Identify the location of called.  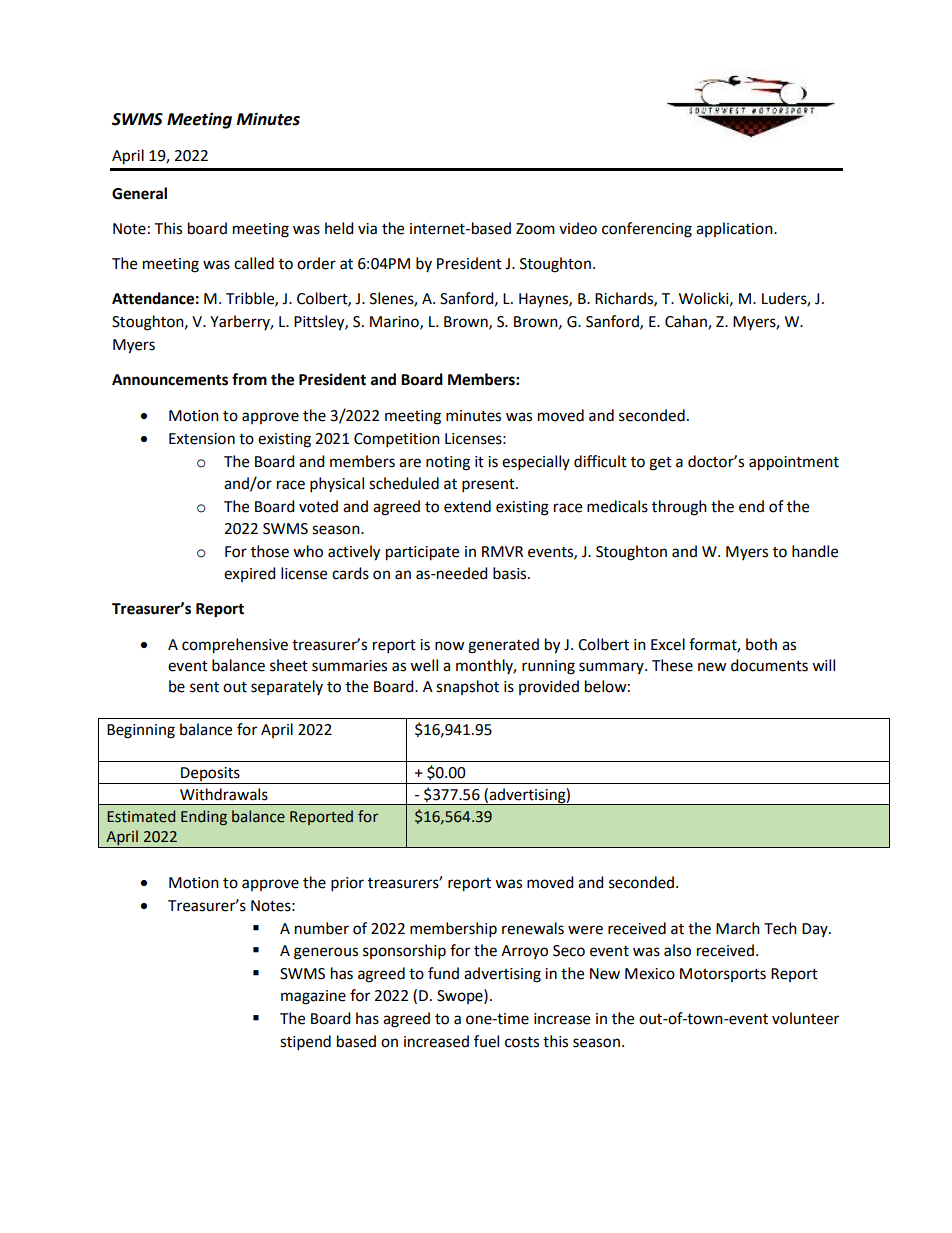
(254, 263).
